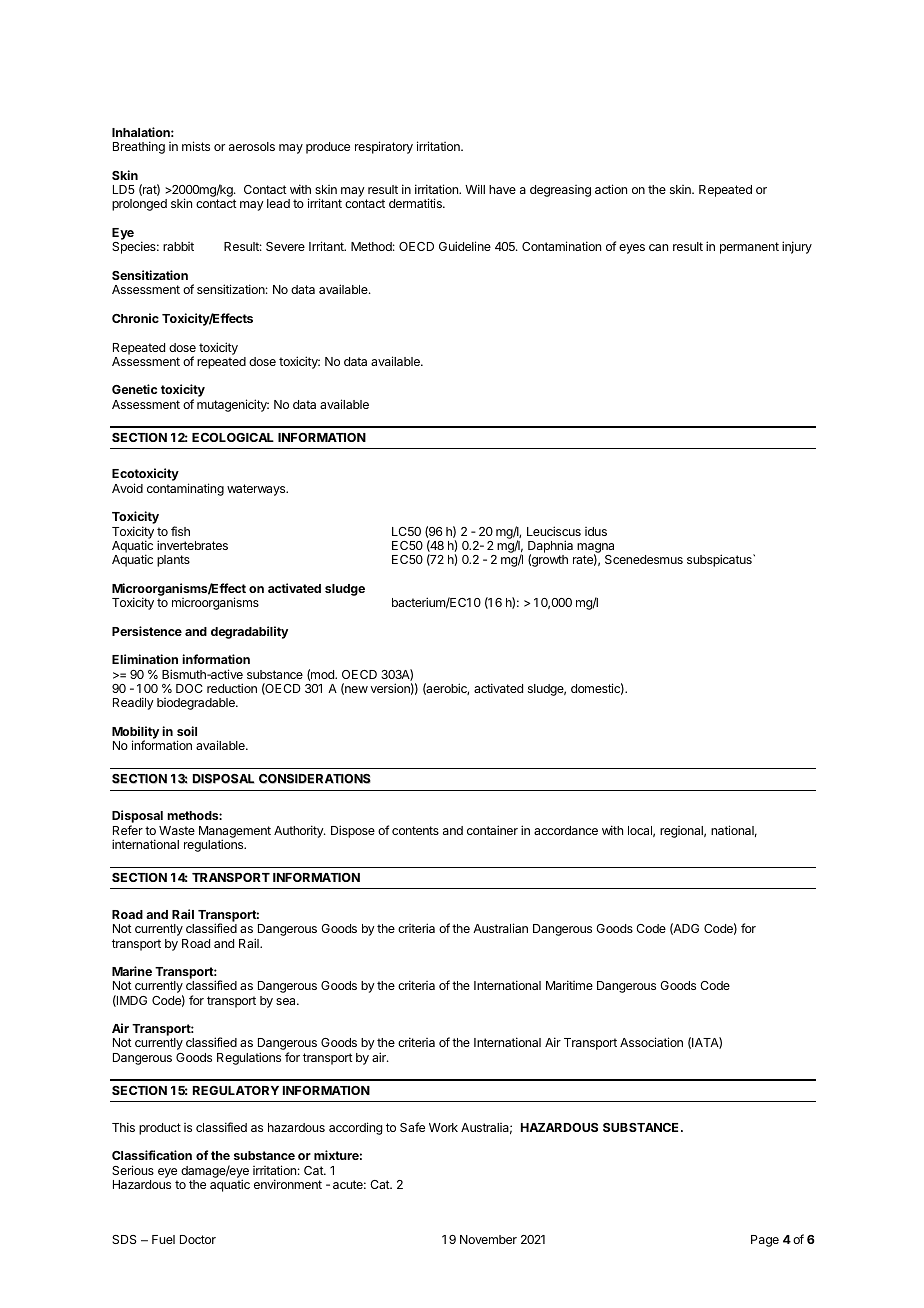 This page has width=924, height=1308. I want to click on container, so click(492, 830).
